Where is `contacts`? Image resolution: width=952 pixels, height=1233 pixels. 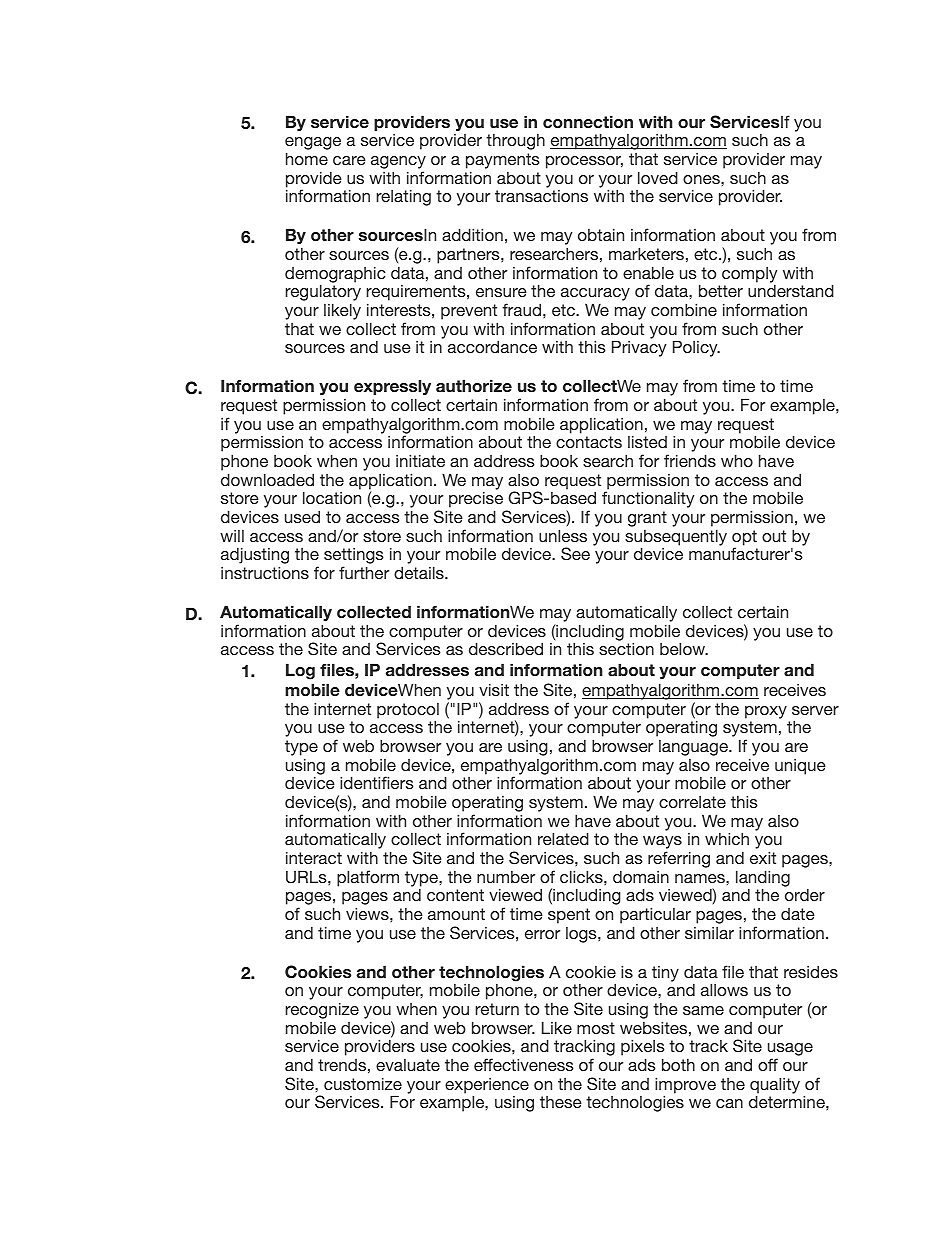
contacts is located at coordinates (589, 442).
